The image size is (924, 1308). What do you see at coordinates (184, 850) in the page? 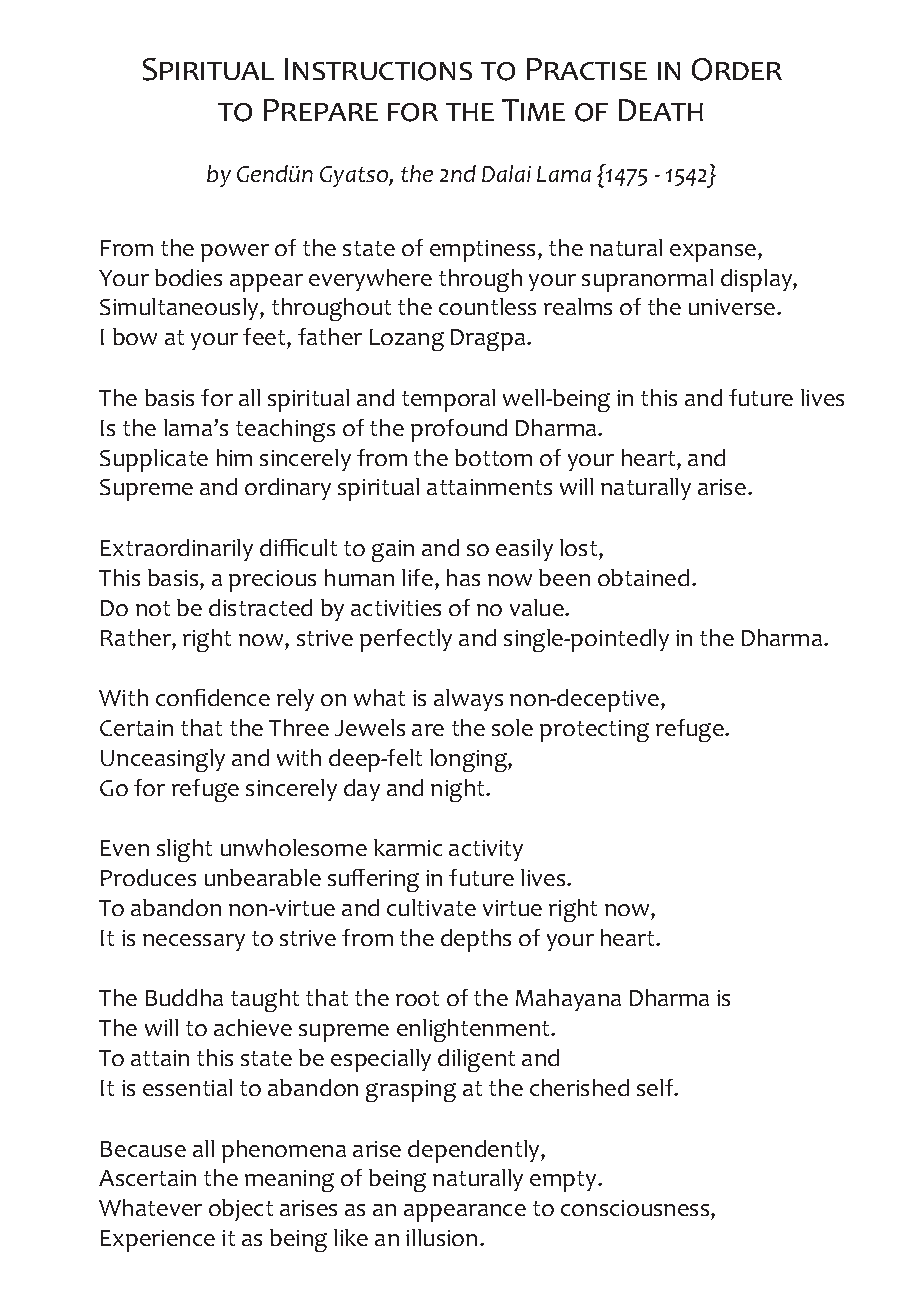
I see `slight` at bounding box center [184, 850].
